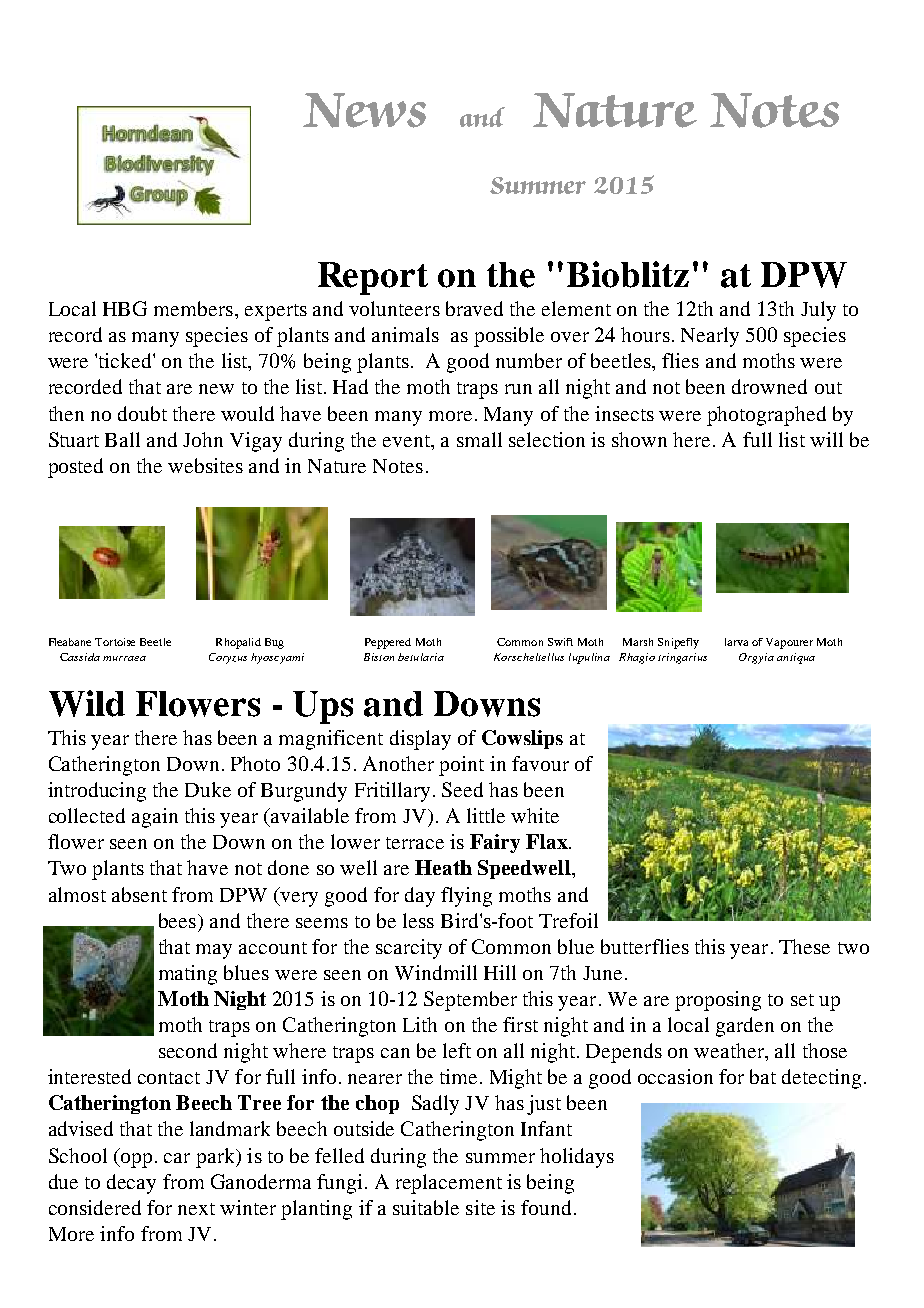 Image resolution: width=924 pixels, height=1308 pixels. What do you see at coordinates (804, 946) in the document?
I see `These` at bounding box center [804, 946].
